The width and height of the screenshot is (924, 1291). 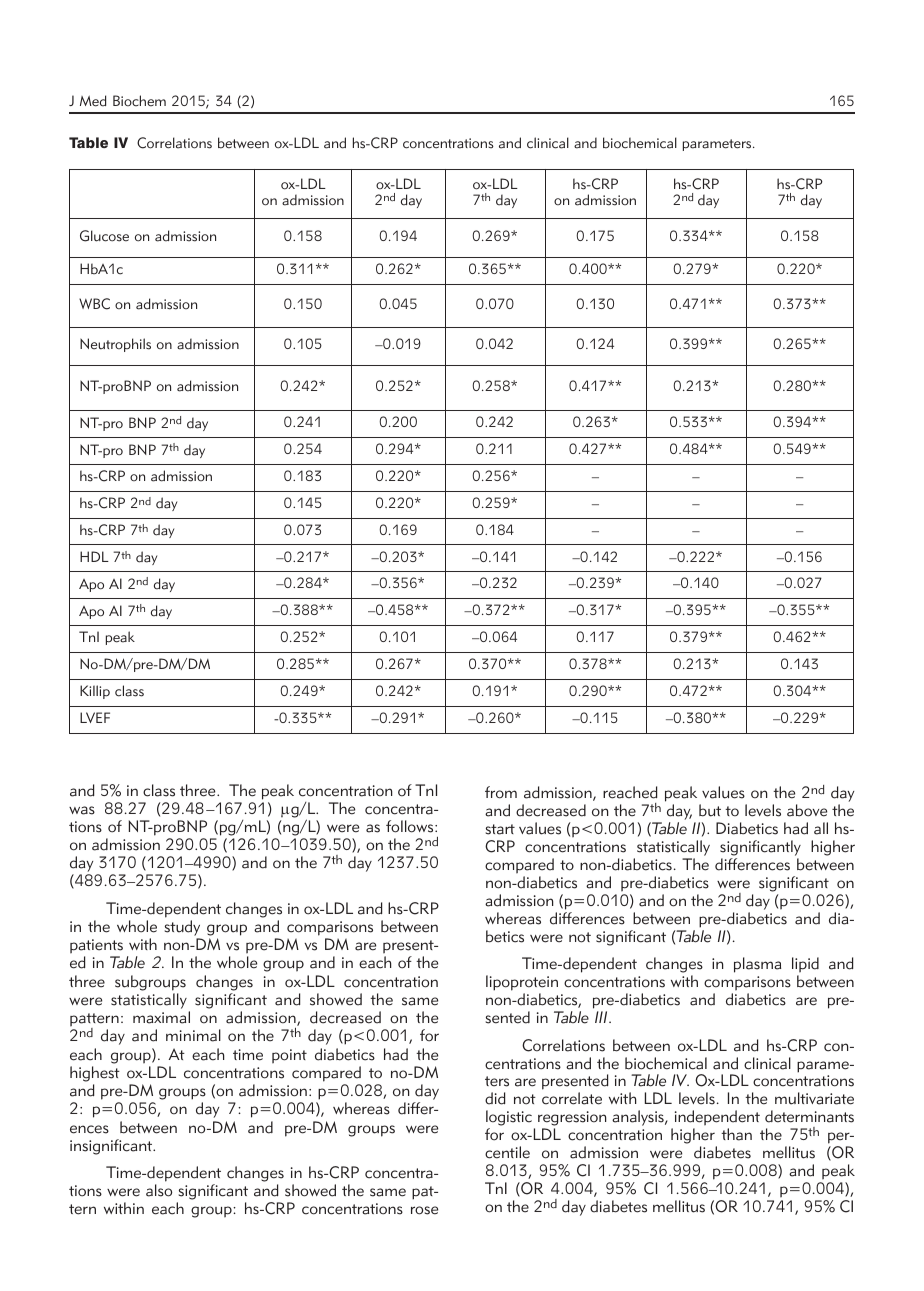 What do you see at coordinates (94, 304) in the screenshot?
I see `WBC` at bounding box center [94, 304].
